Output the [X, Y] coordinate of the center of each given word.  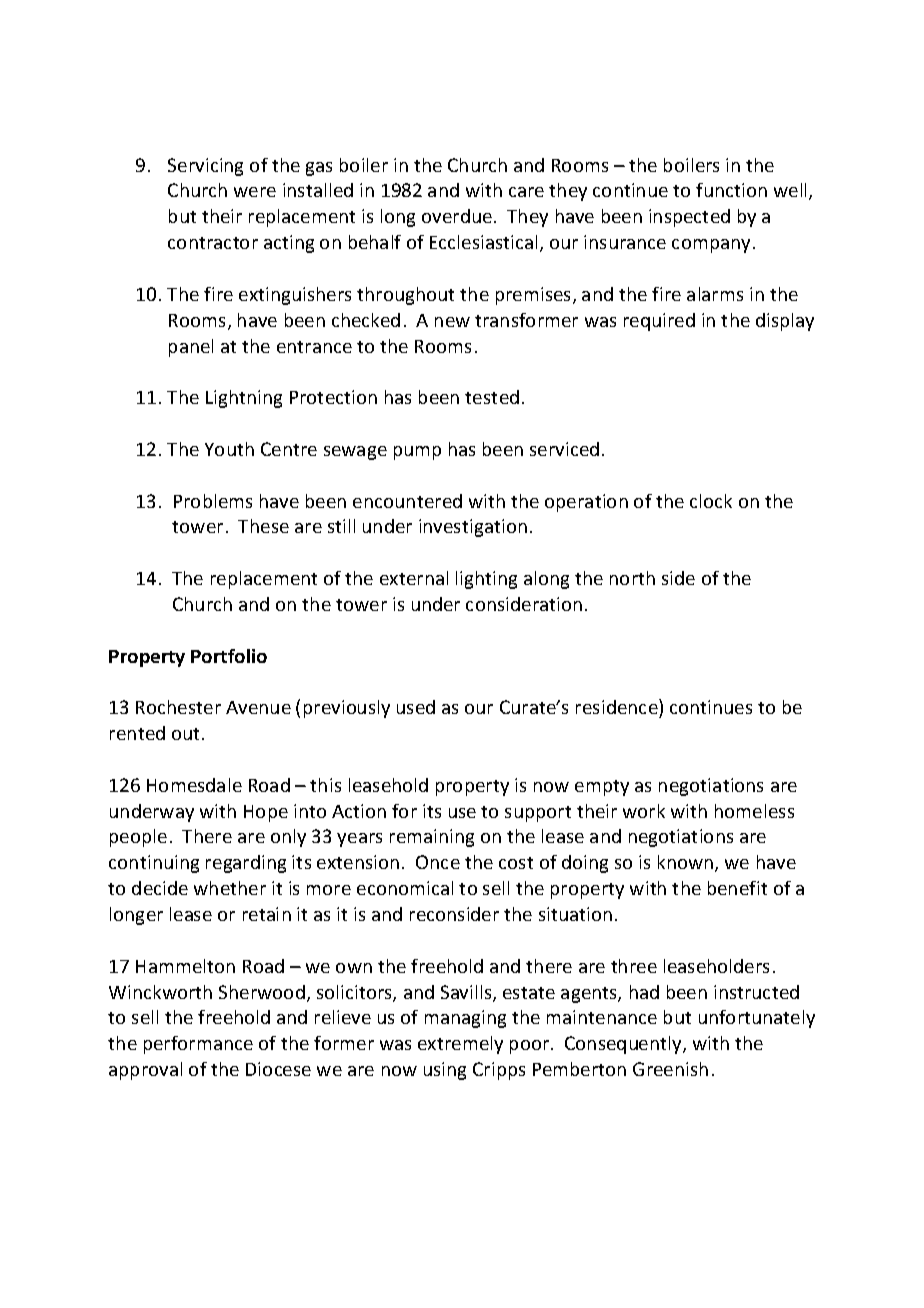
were [255, 192]
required [659, 322]
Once [438, 862]
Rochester [178, 707]
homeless [754, 811]
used [416, 707]
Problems [213, 501]
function [731, 190]
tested [492, 397]
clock [711, 501]
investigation [473, 528]
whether [230, 888]
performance [198, 1045]
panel [191, 348]
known [687, 863]
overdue [457, 216]
